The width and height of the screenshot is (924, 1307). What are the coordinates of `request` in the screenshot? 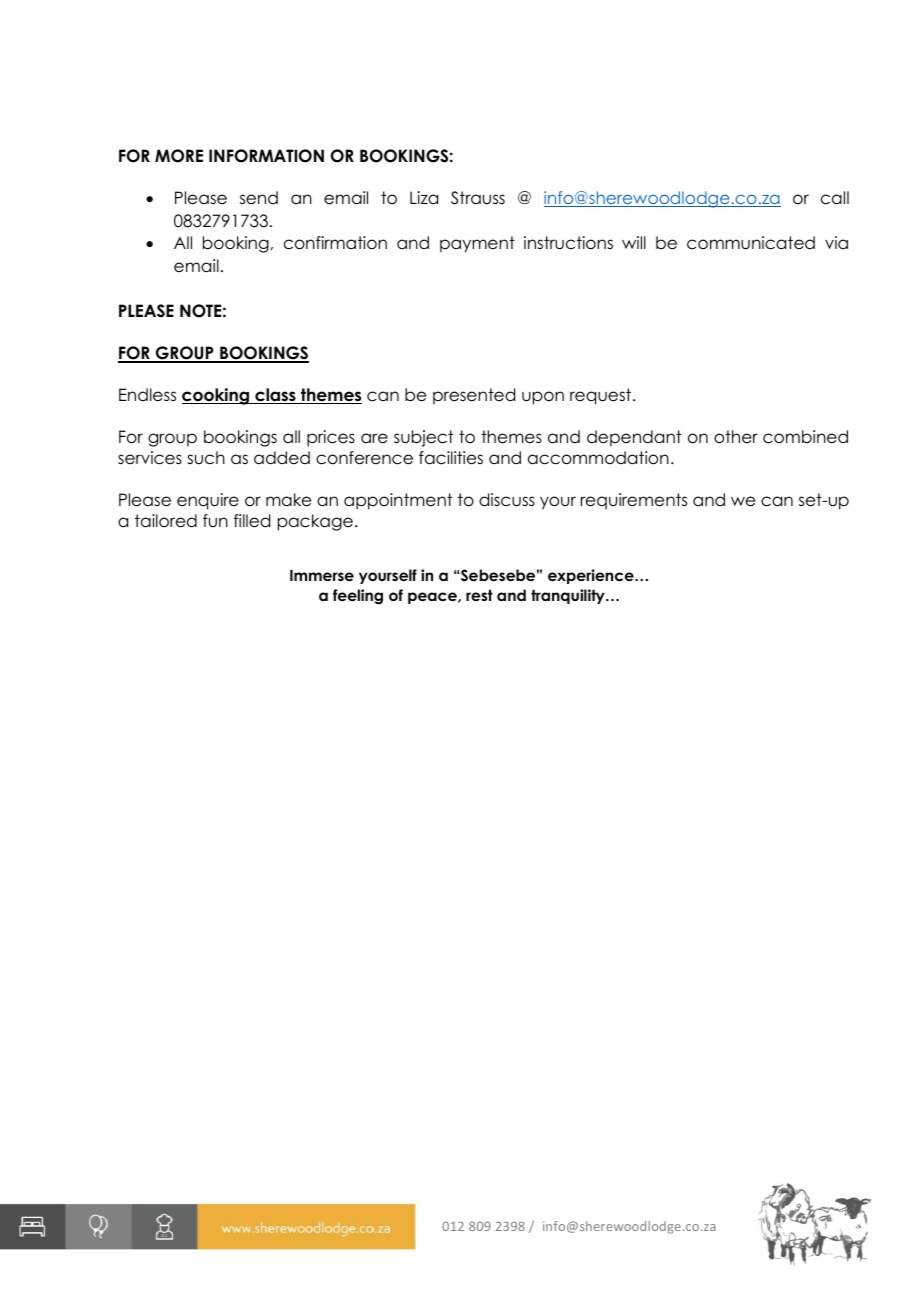 It's located at (602, 396).
